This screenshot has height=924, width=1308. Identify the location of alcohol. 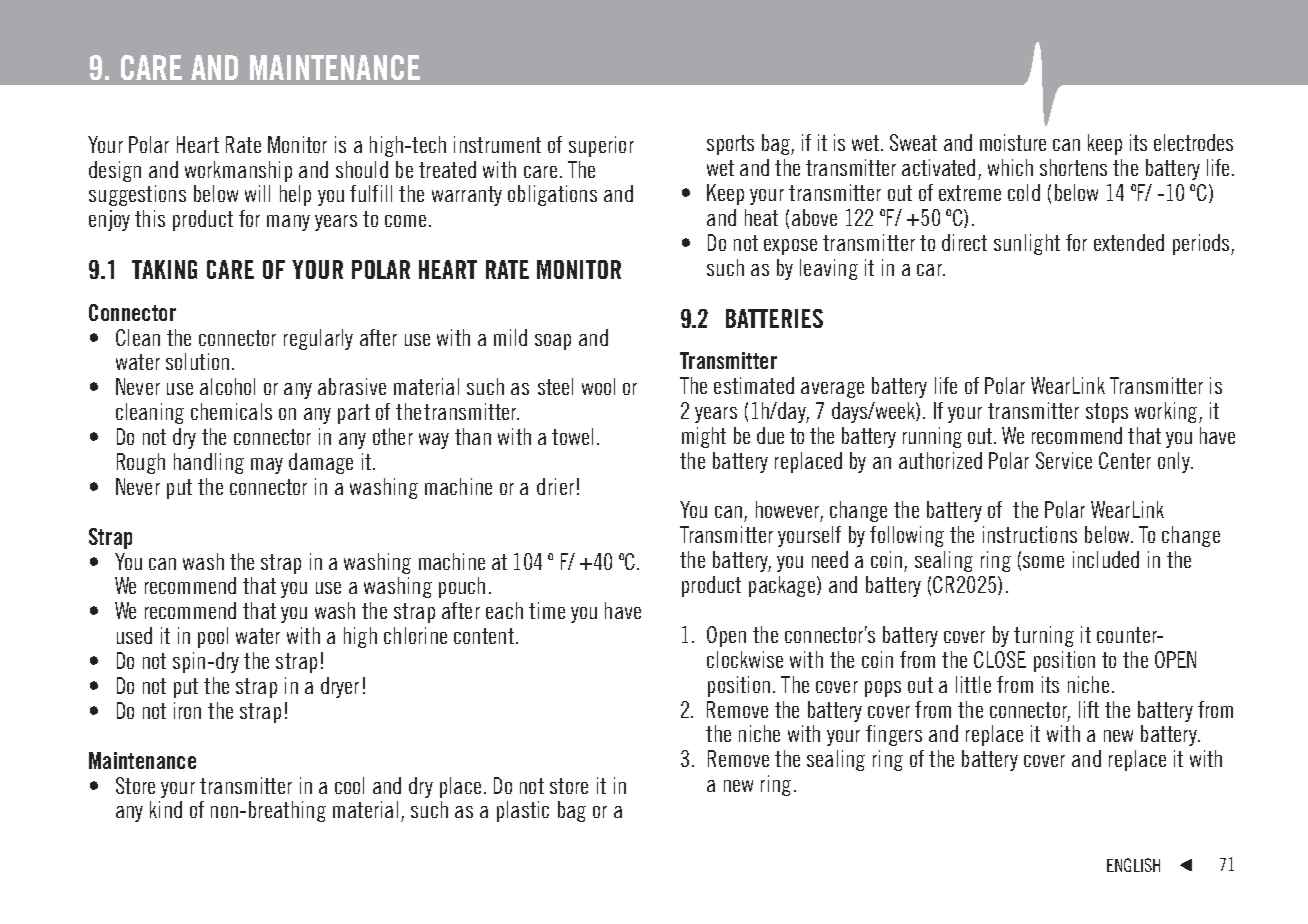
(227, 386).
